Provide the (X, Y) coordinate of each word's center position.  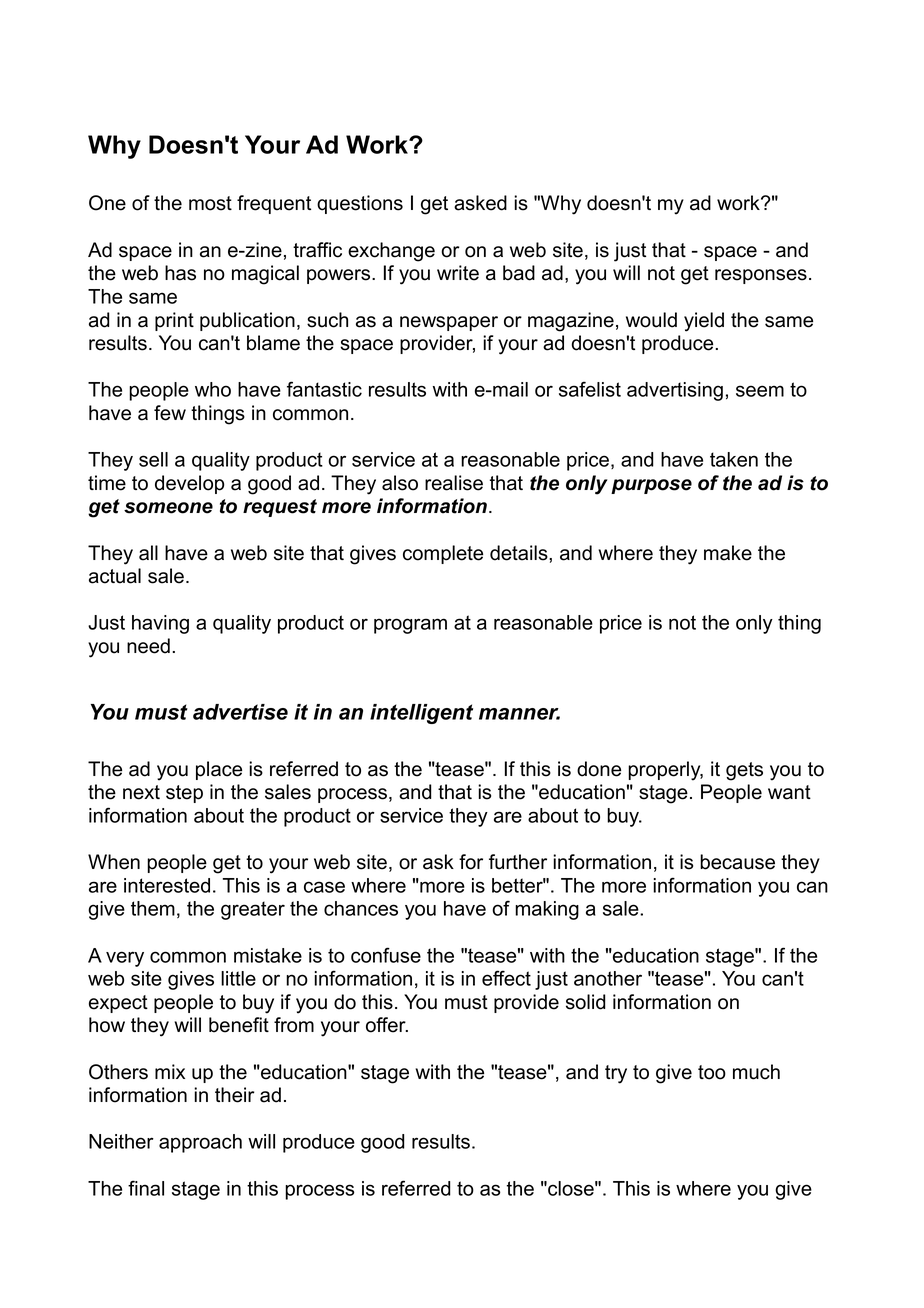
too (712, 1072)
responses (761, 276)
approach (200, 1143)
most (210, 203)
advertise (240, 712)
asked (480, 203)
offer (387, 1025)
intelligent (421, 714)
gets (744, 771)
